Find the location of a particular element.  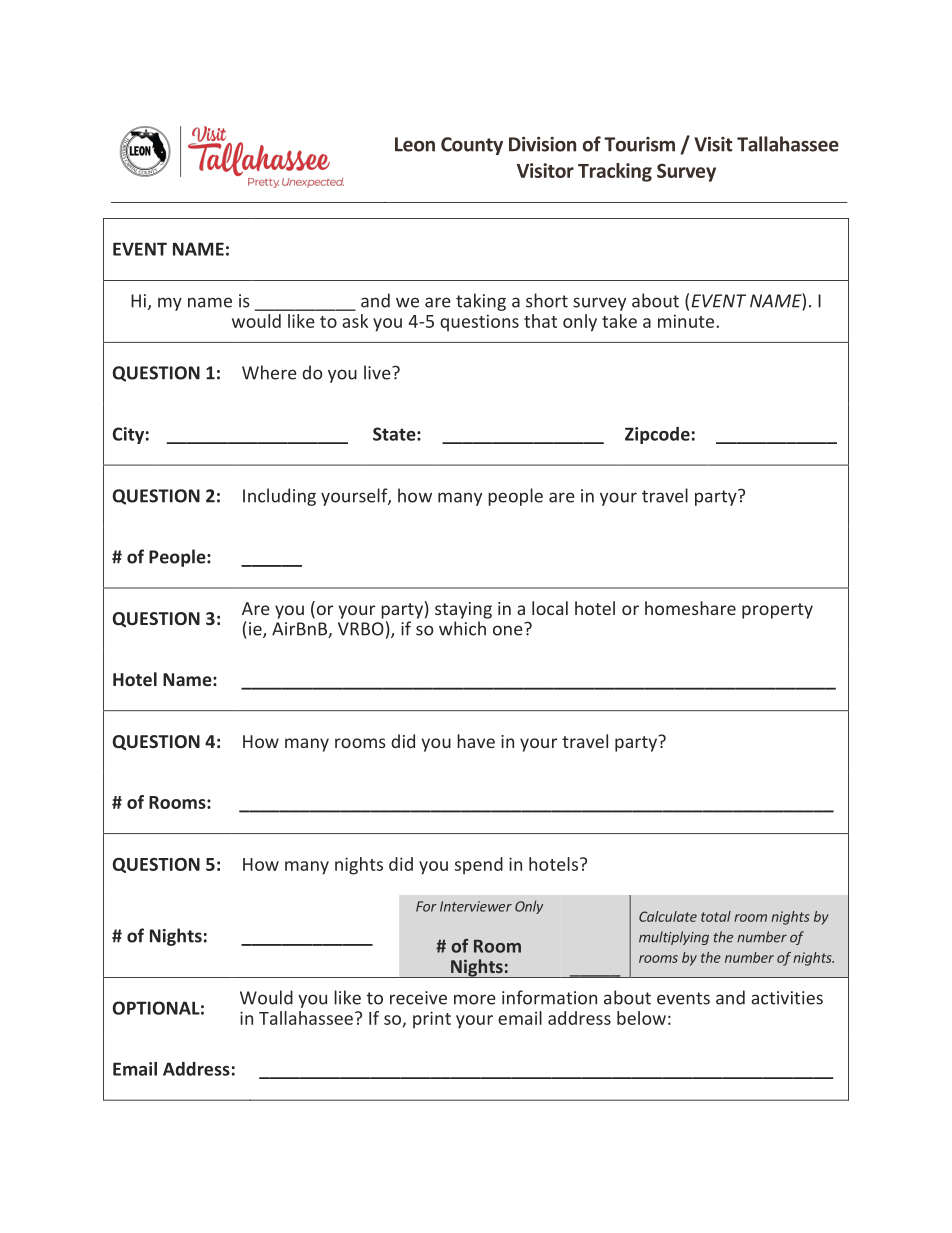

receive is located at coordinates (418, 998).
